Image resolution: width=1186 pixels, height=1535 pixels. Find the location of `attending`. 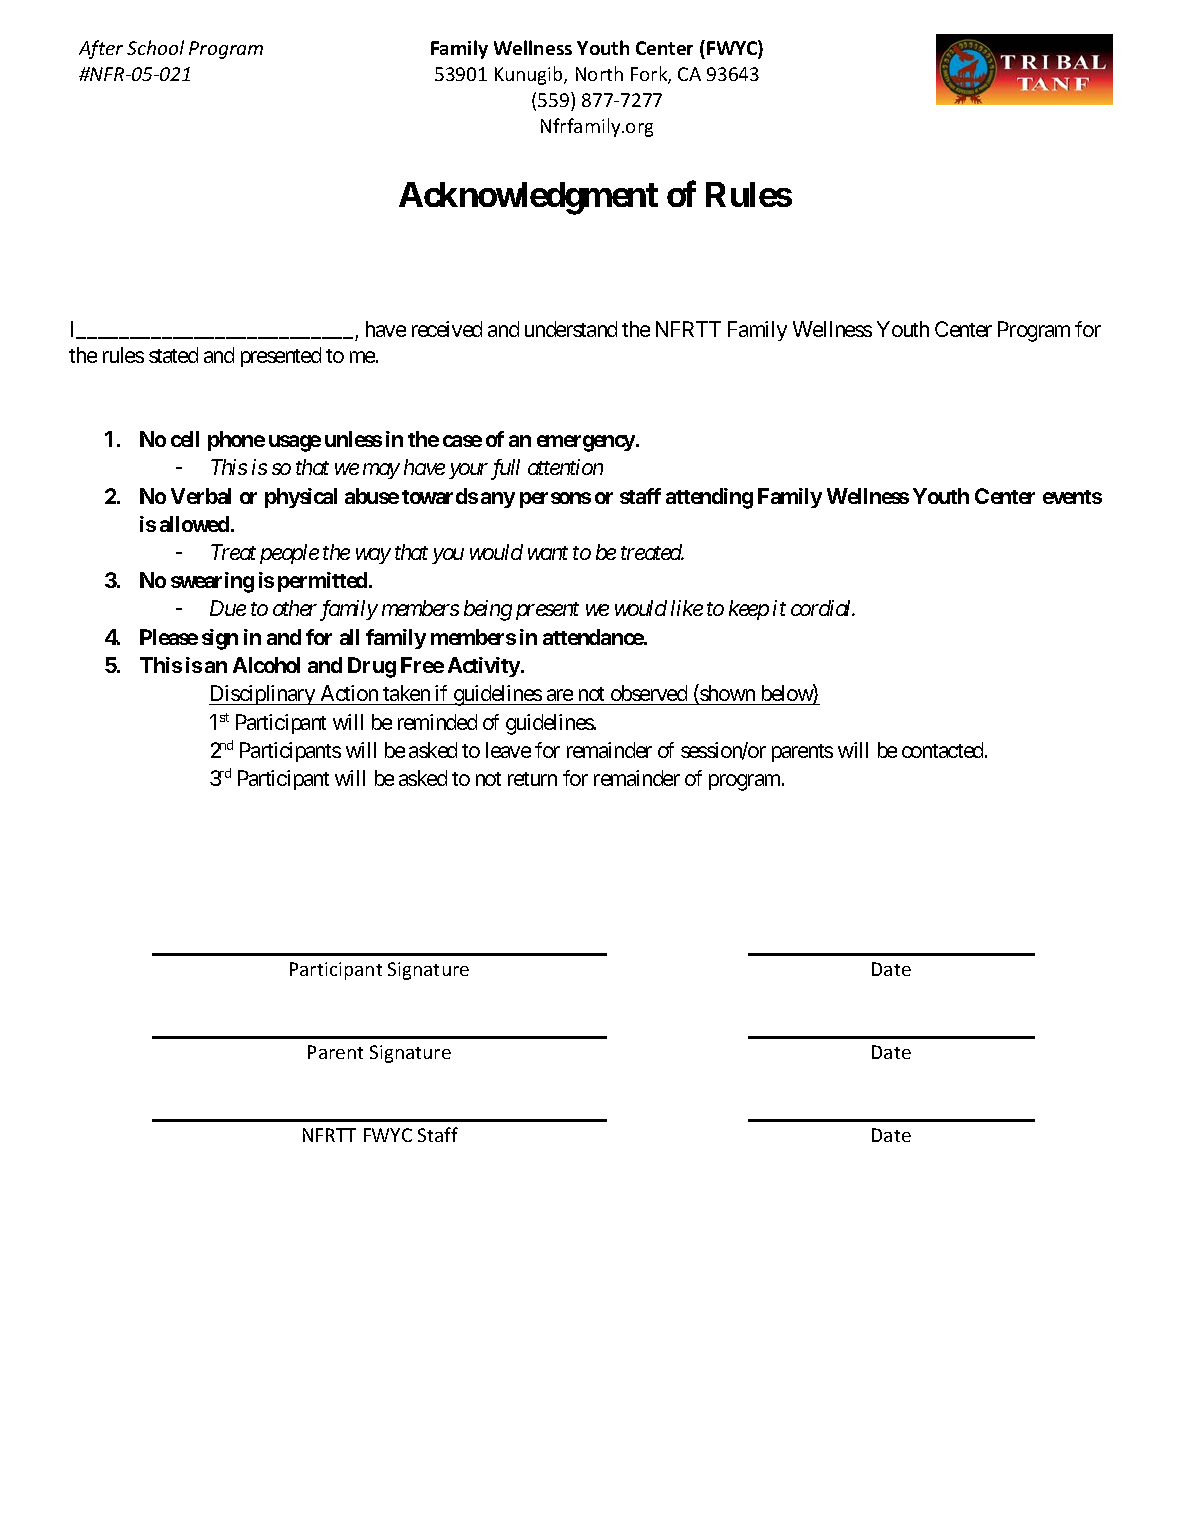

attending is located at coordinates (709, 498).
